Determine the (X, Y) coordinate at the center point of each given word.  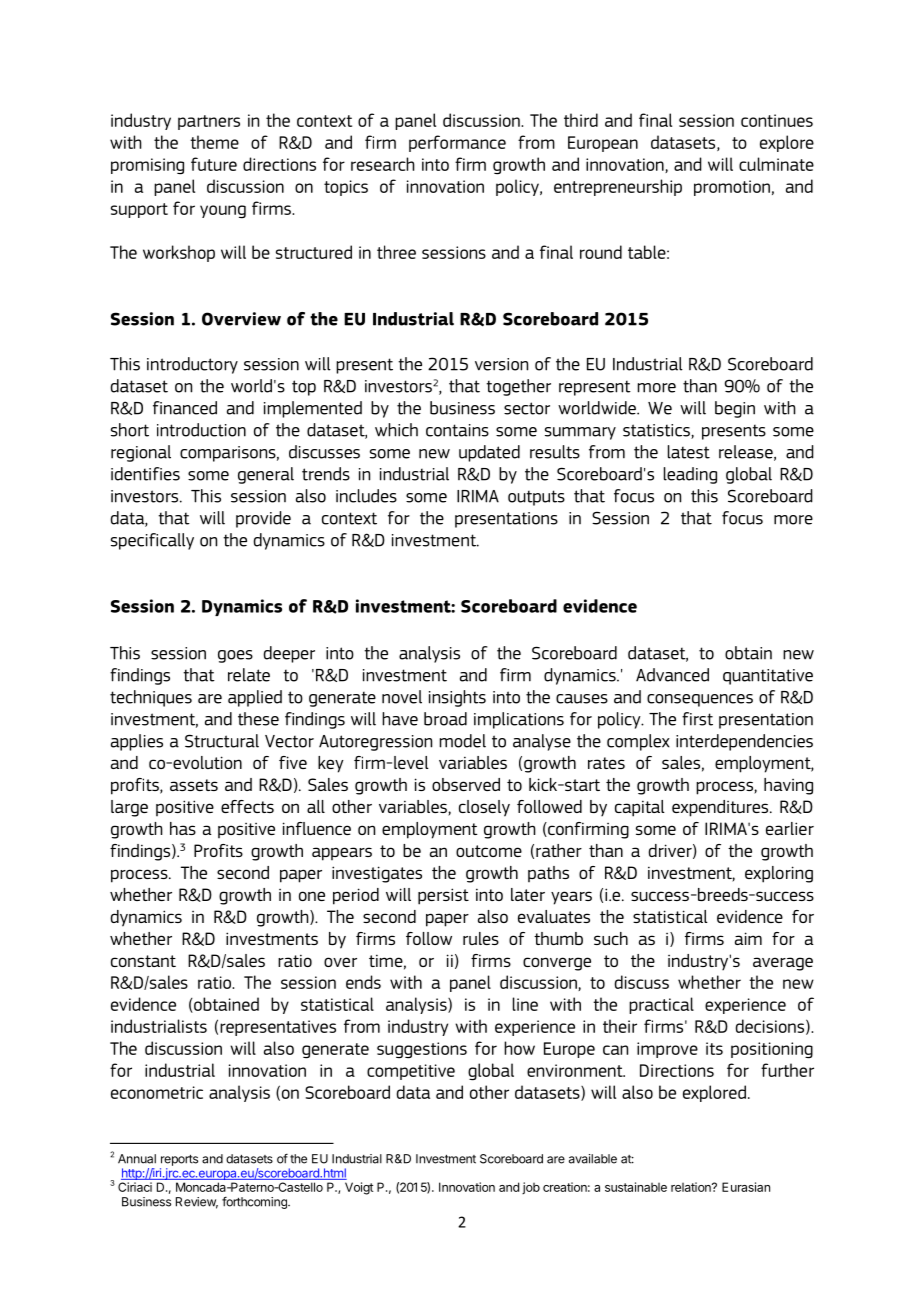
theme (214, 142)
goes (235, 656)
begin (735, 409)
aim (748, 938)
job (531, 1188)
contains (457, 430)
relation (692, 1187)
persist (443, 896)
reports (179, 1160)
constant (143, 961)
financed (185, 408)
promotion (732, 188)
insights (457, 698)
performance (457, 143)
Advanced (672, 675)
